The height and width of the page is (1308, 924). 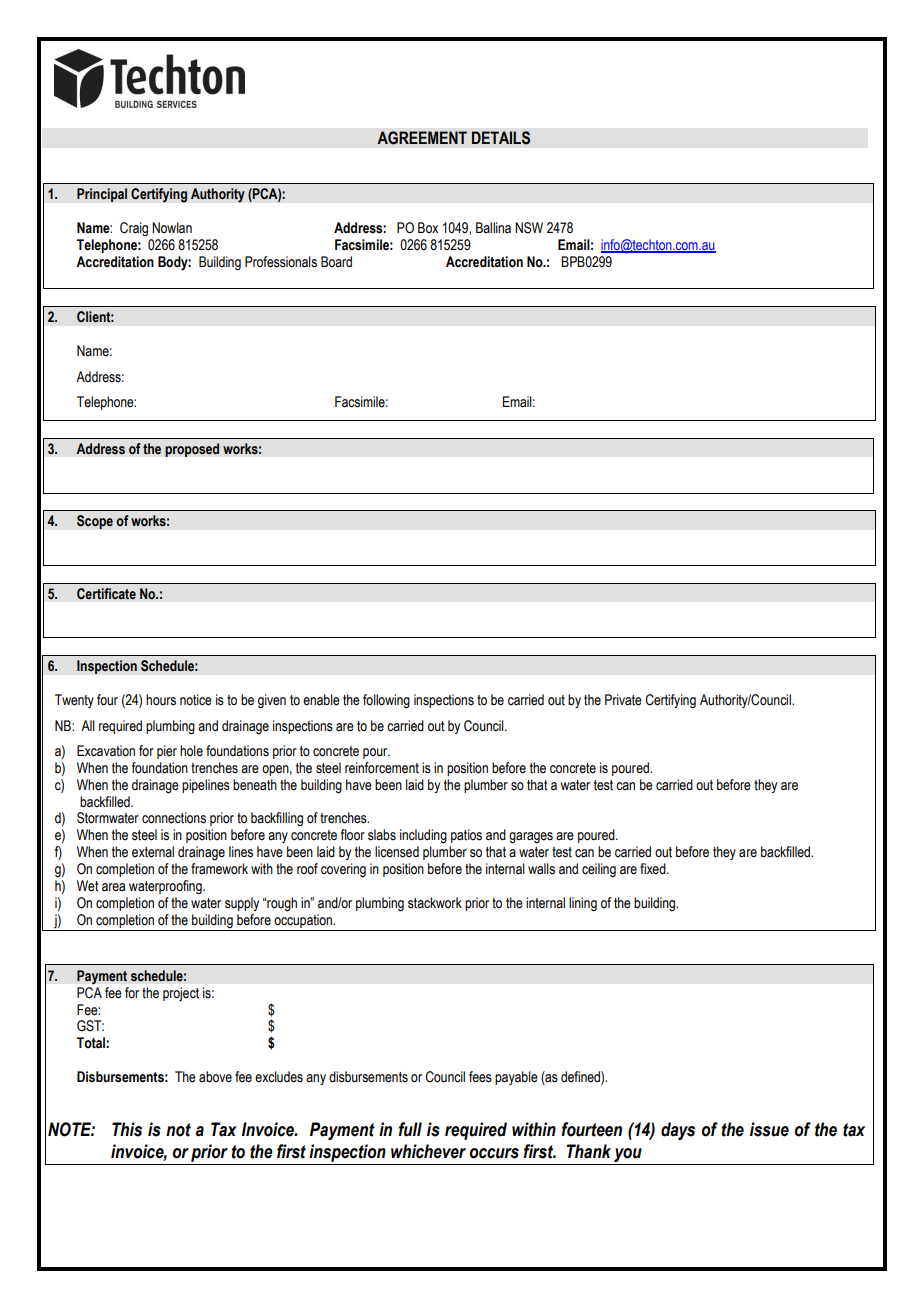 What do you see at coordinates (161, 700) in the page?
I see `hours` at bounding box center [161, 700].
